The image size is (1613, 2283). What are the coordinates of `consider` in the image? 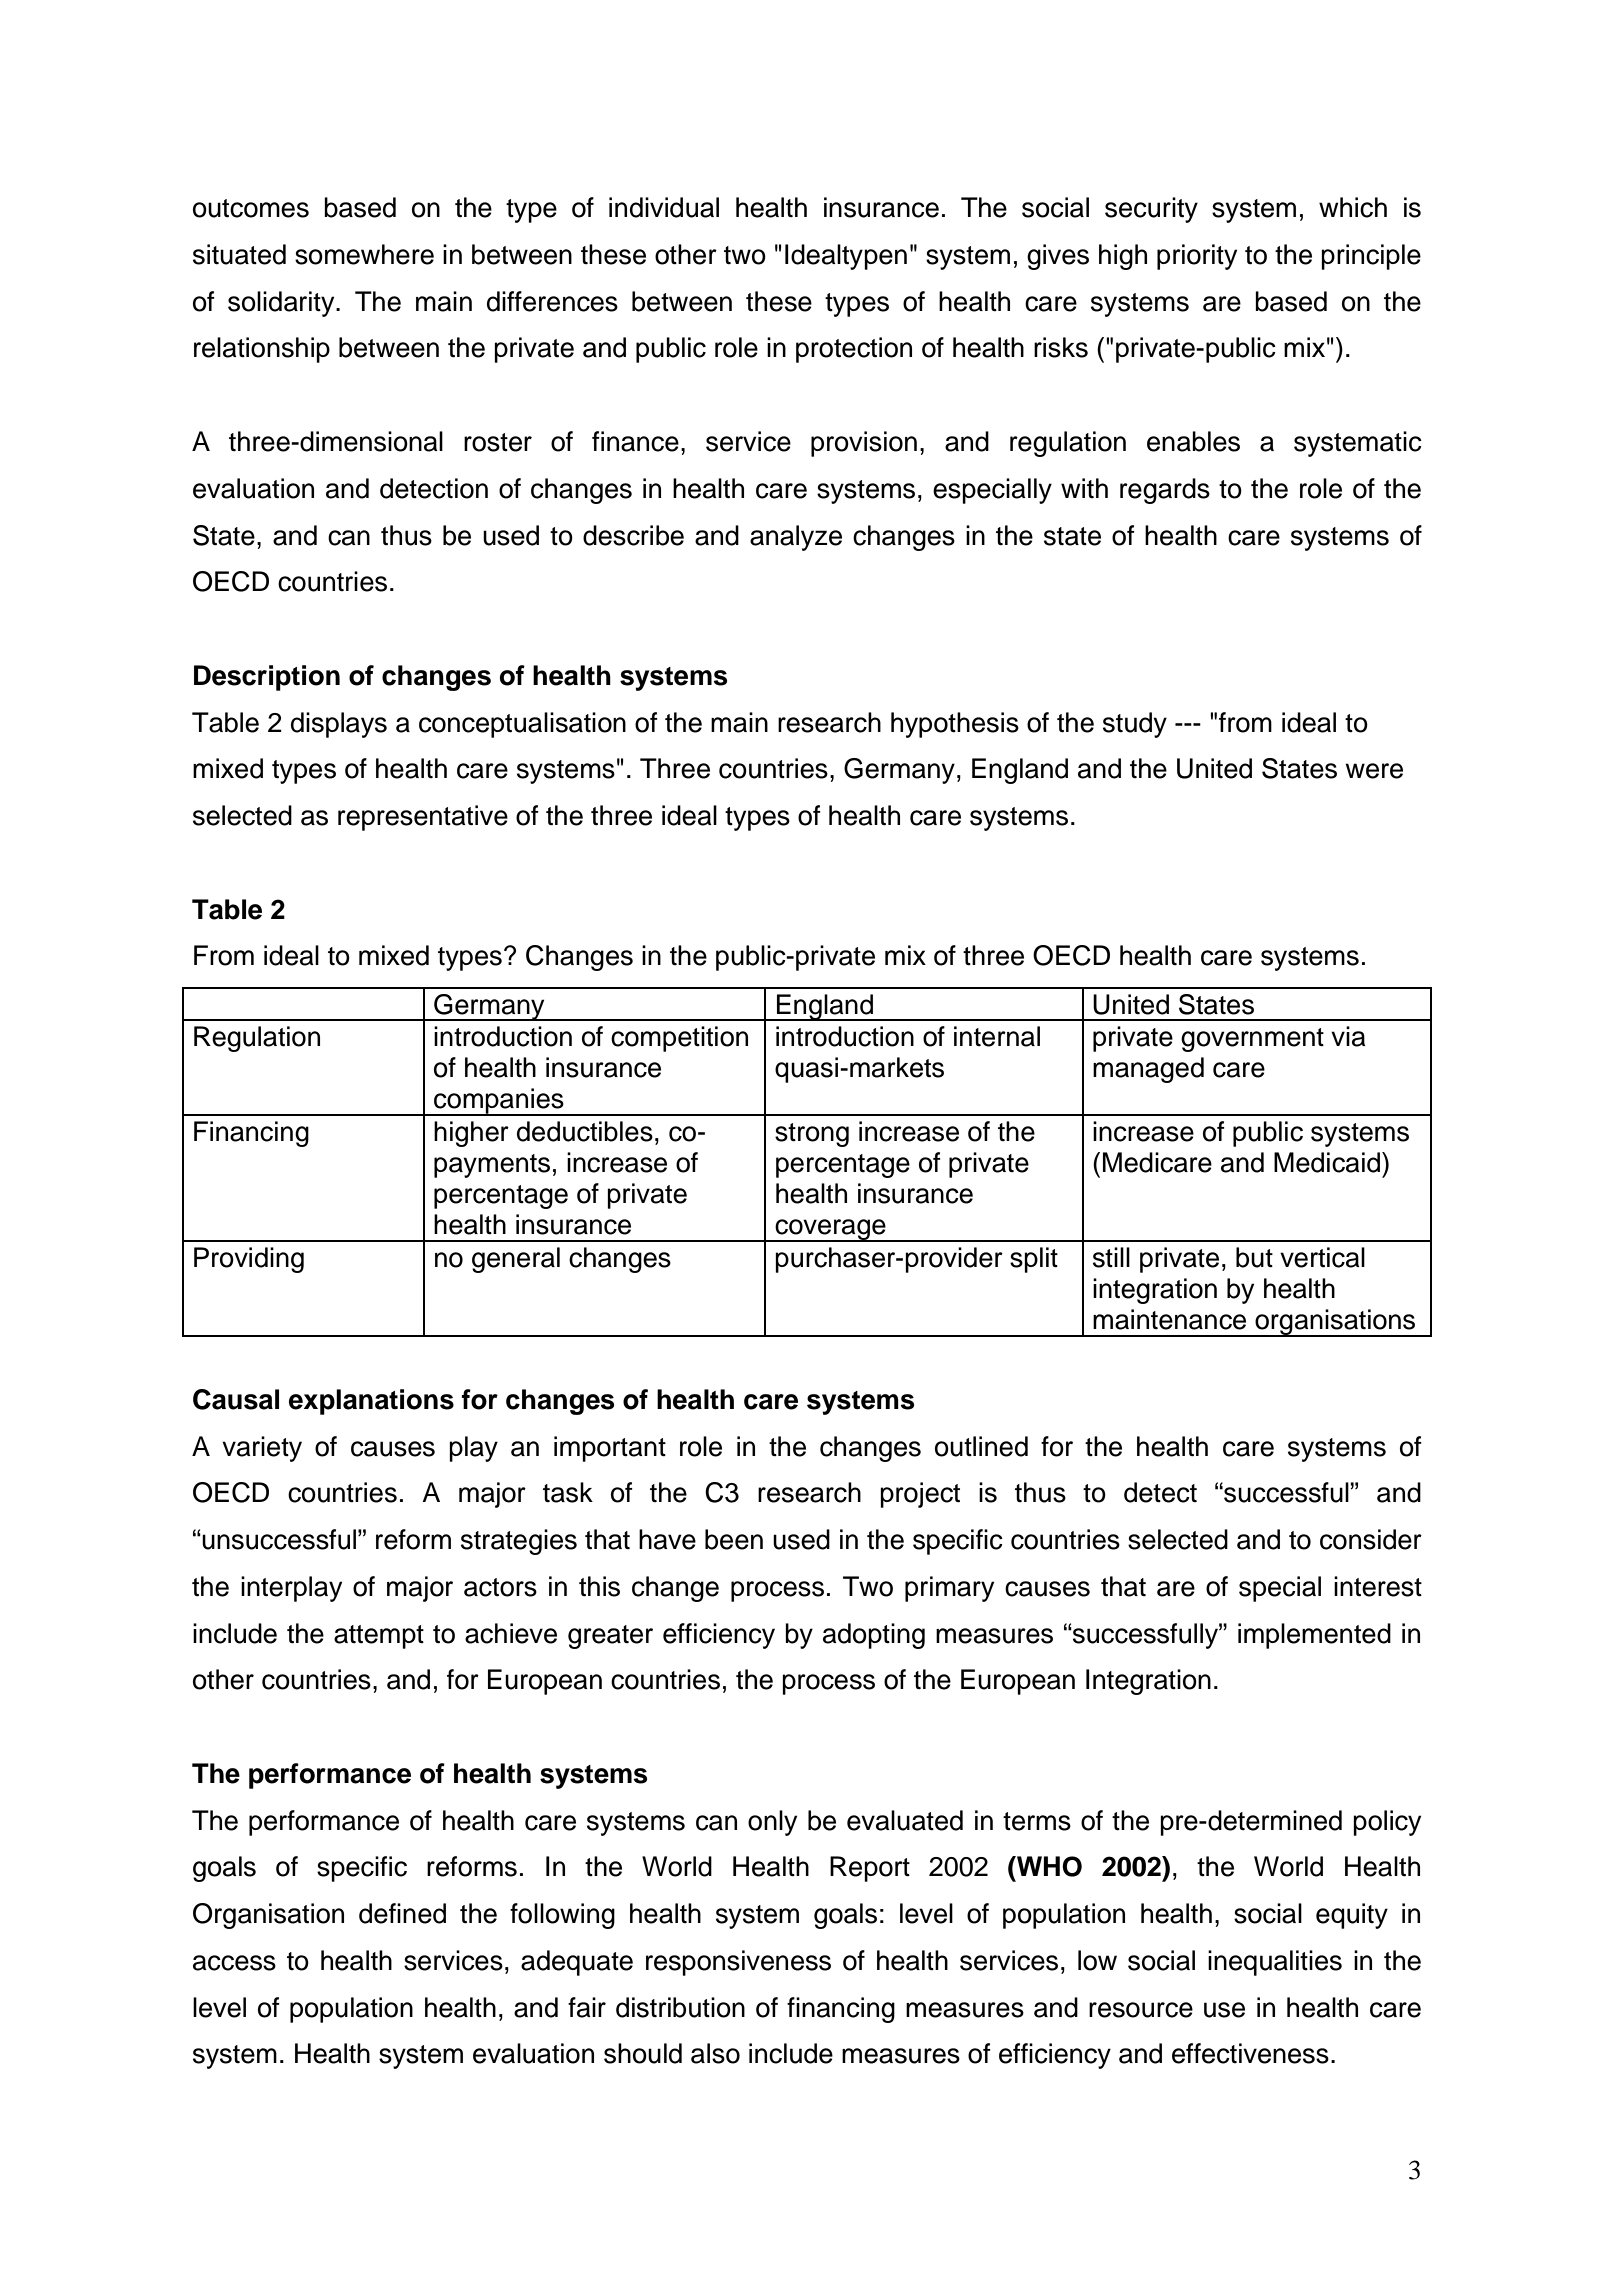 It's located at (1371, 1539).
